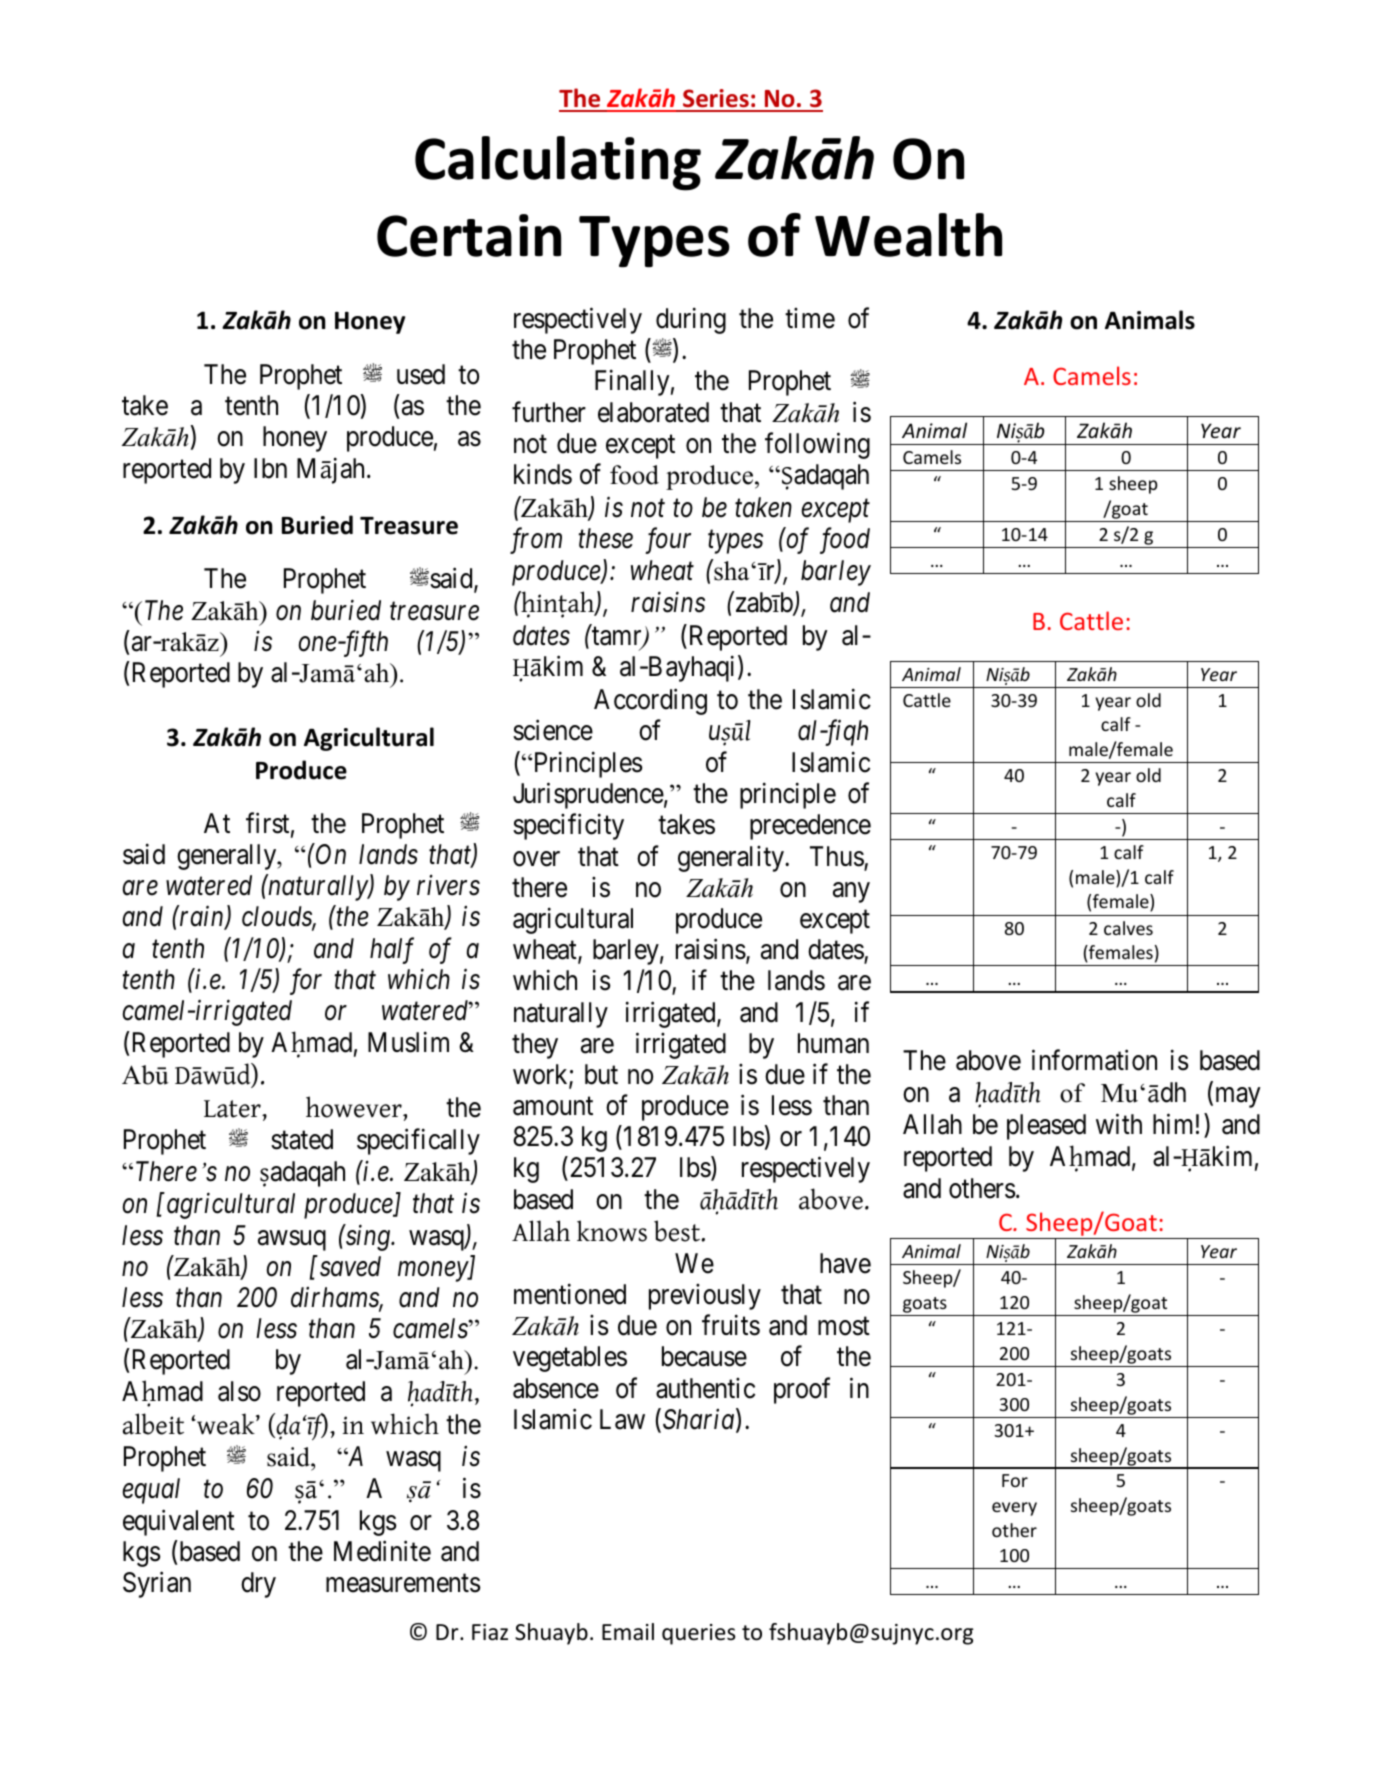  What do you see at coordinates (349, 1266) in the page?
I see `saved` at bounding box center [349, 1266].
